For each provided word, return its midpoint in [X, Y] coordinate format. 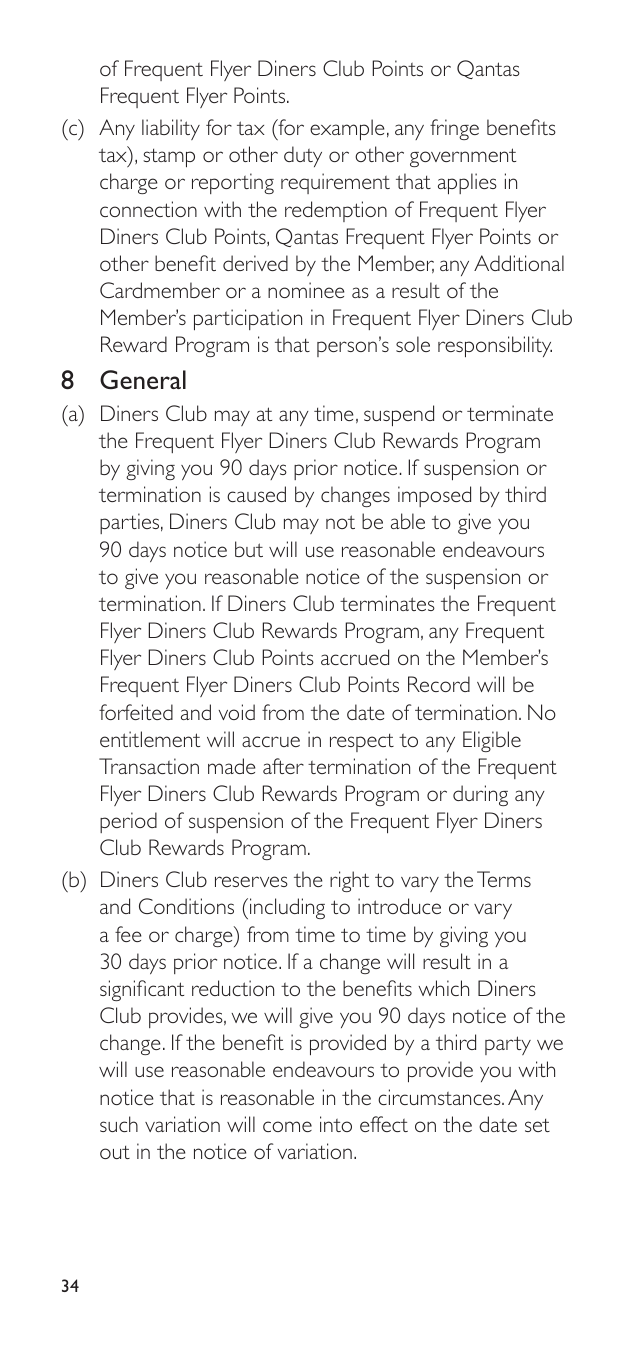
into [336, 1124]
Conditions [186, 906]
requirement [335, 183]
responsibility [495, 347]
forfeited [136, 712]
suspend [399, 416]
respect [362, 742]
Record [439, 684]
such [119, 1124]
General [143, 379]
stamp [169, 158]
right [349, 881]
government [463, 157]
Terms [504, 879]
